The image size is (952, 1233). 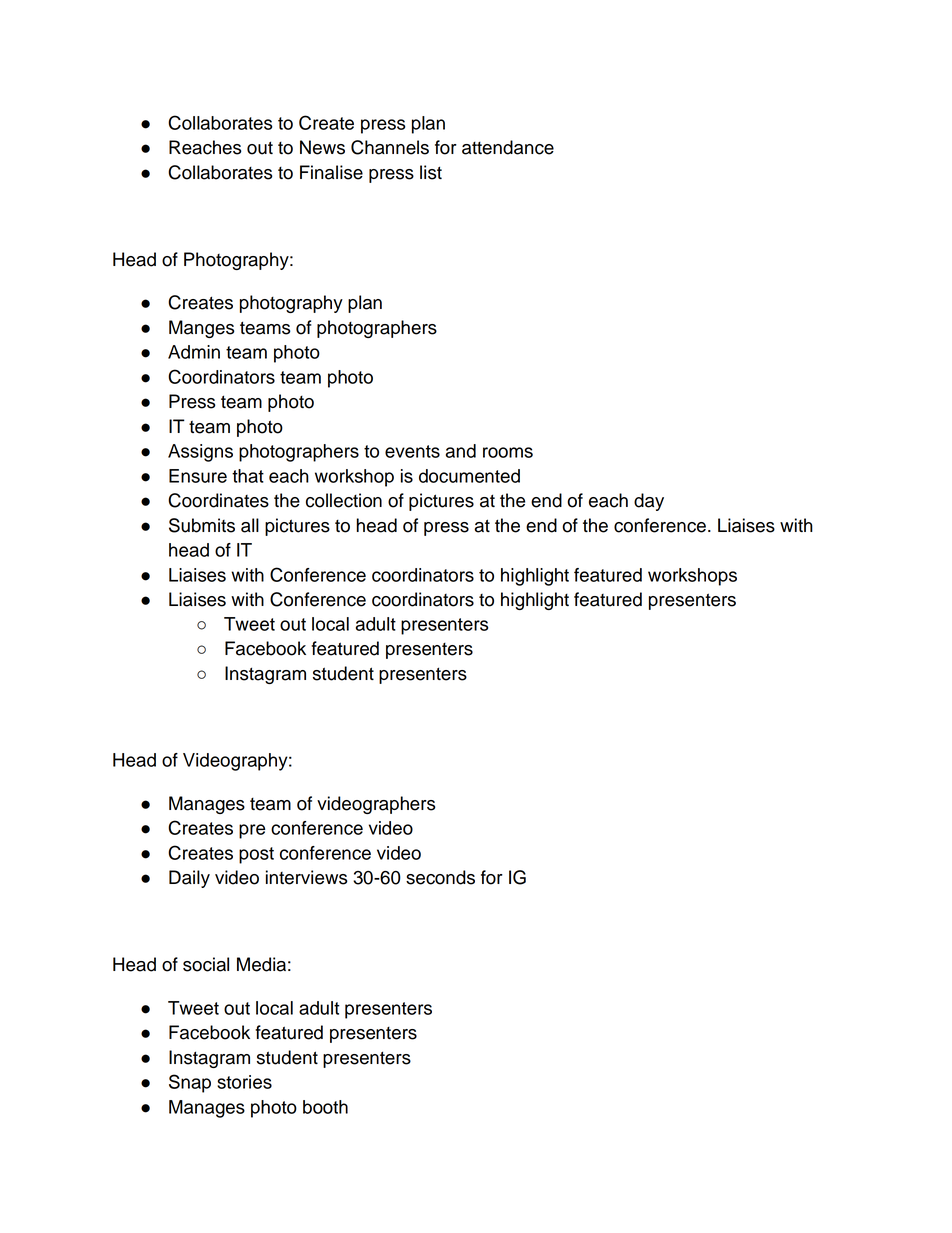 What do you see at coordinates (344, 500) in the screenshot?
I see `collection` at bounding box center [344, 500].
